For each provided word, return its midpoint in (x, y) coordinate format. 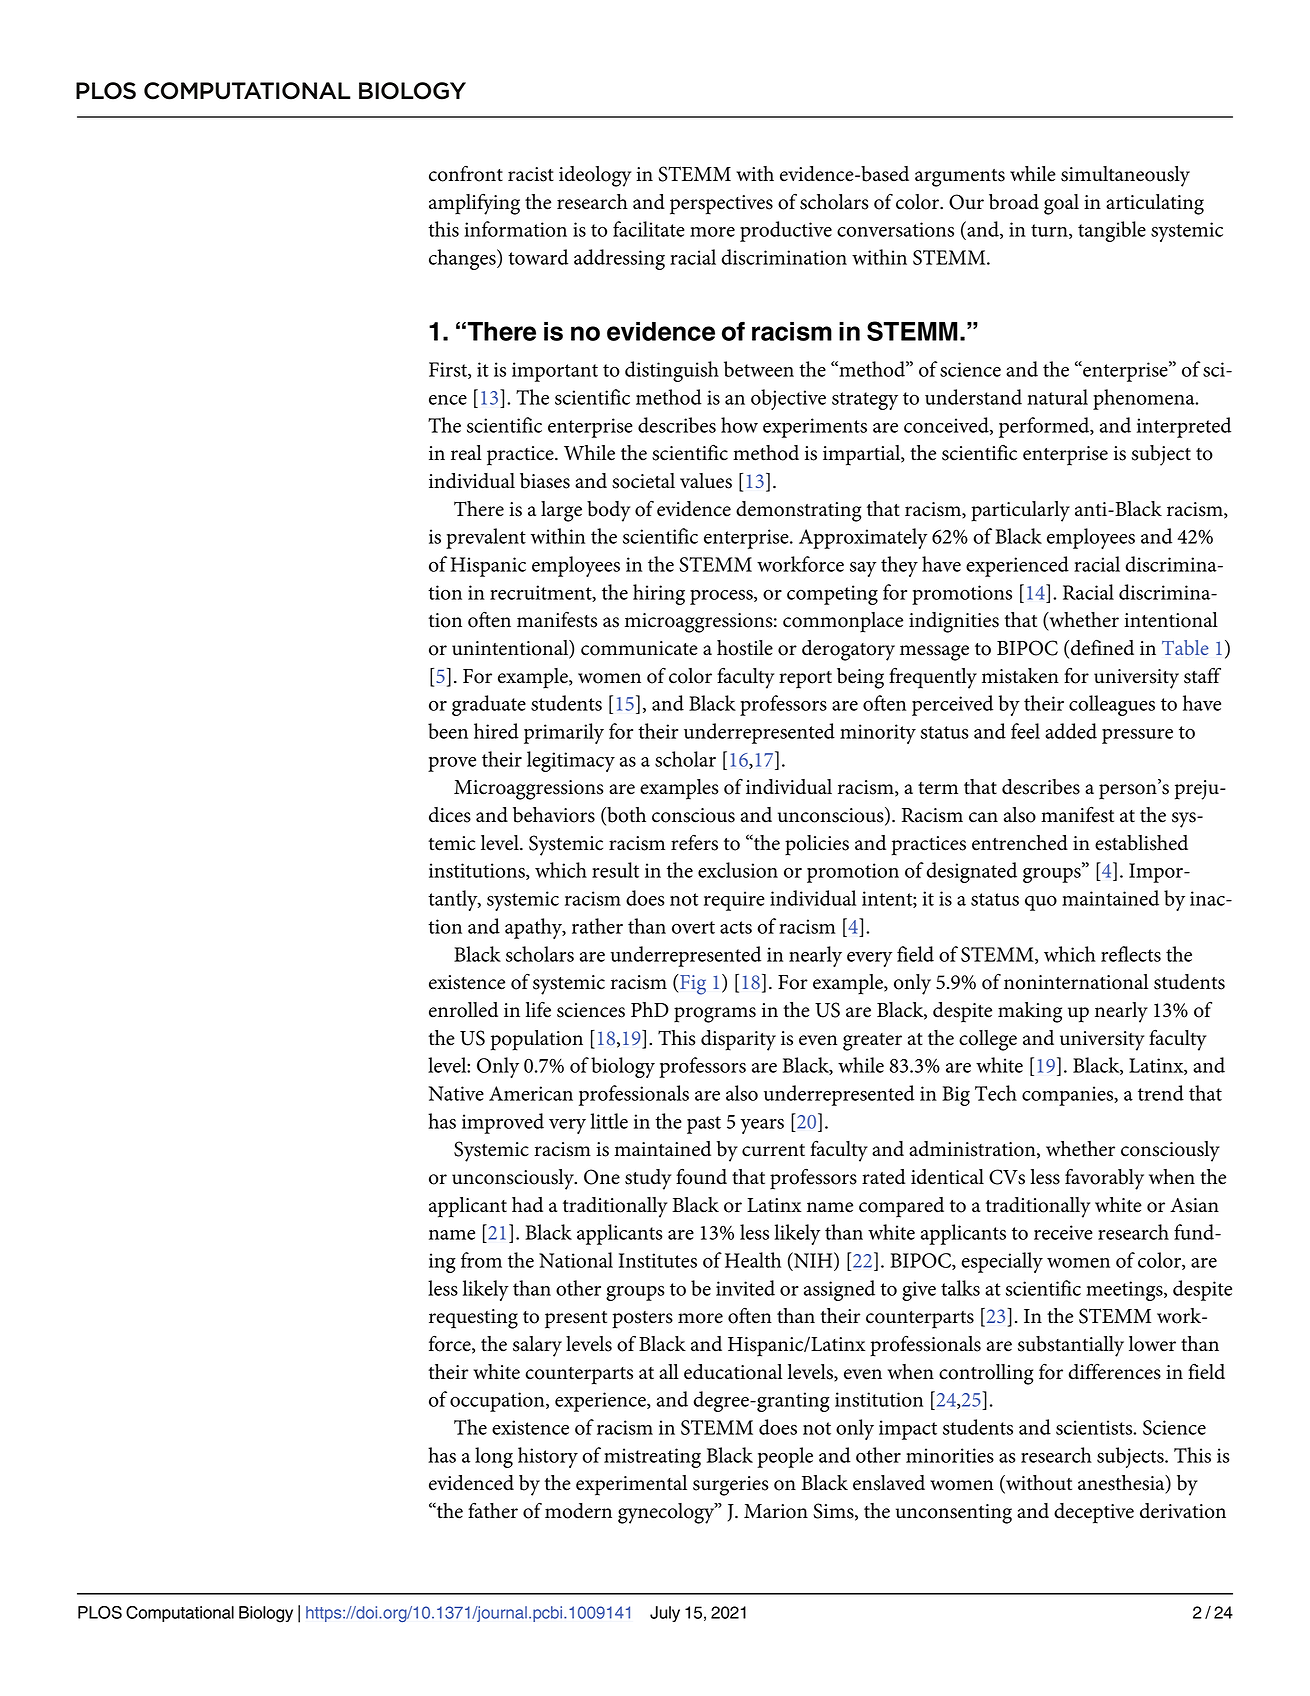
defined (1102, 648)
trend (1161, 1093)
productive (786, 231)
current (773, 1150)
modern (578, 1511)
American (531, 1093)
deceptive (1094, 1513)
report (805, 680)
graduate (489, 705)
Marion (776, 1511)
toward (538, 257)
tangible (1112, 231)
